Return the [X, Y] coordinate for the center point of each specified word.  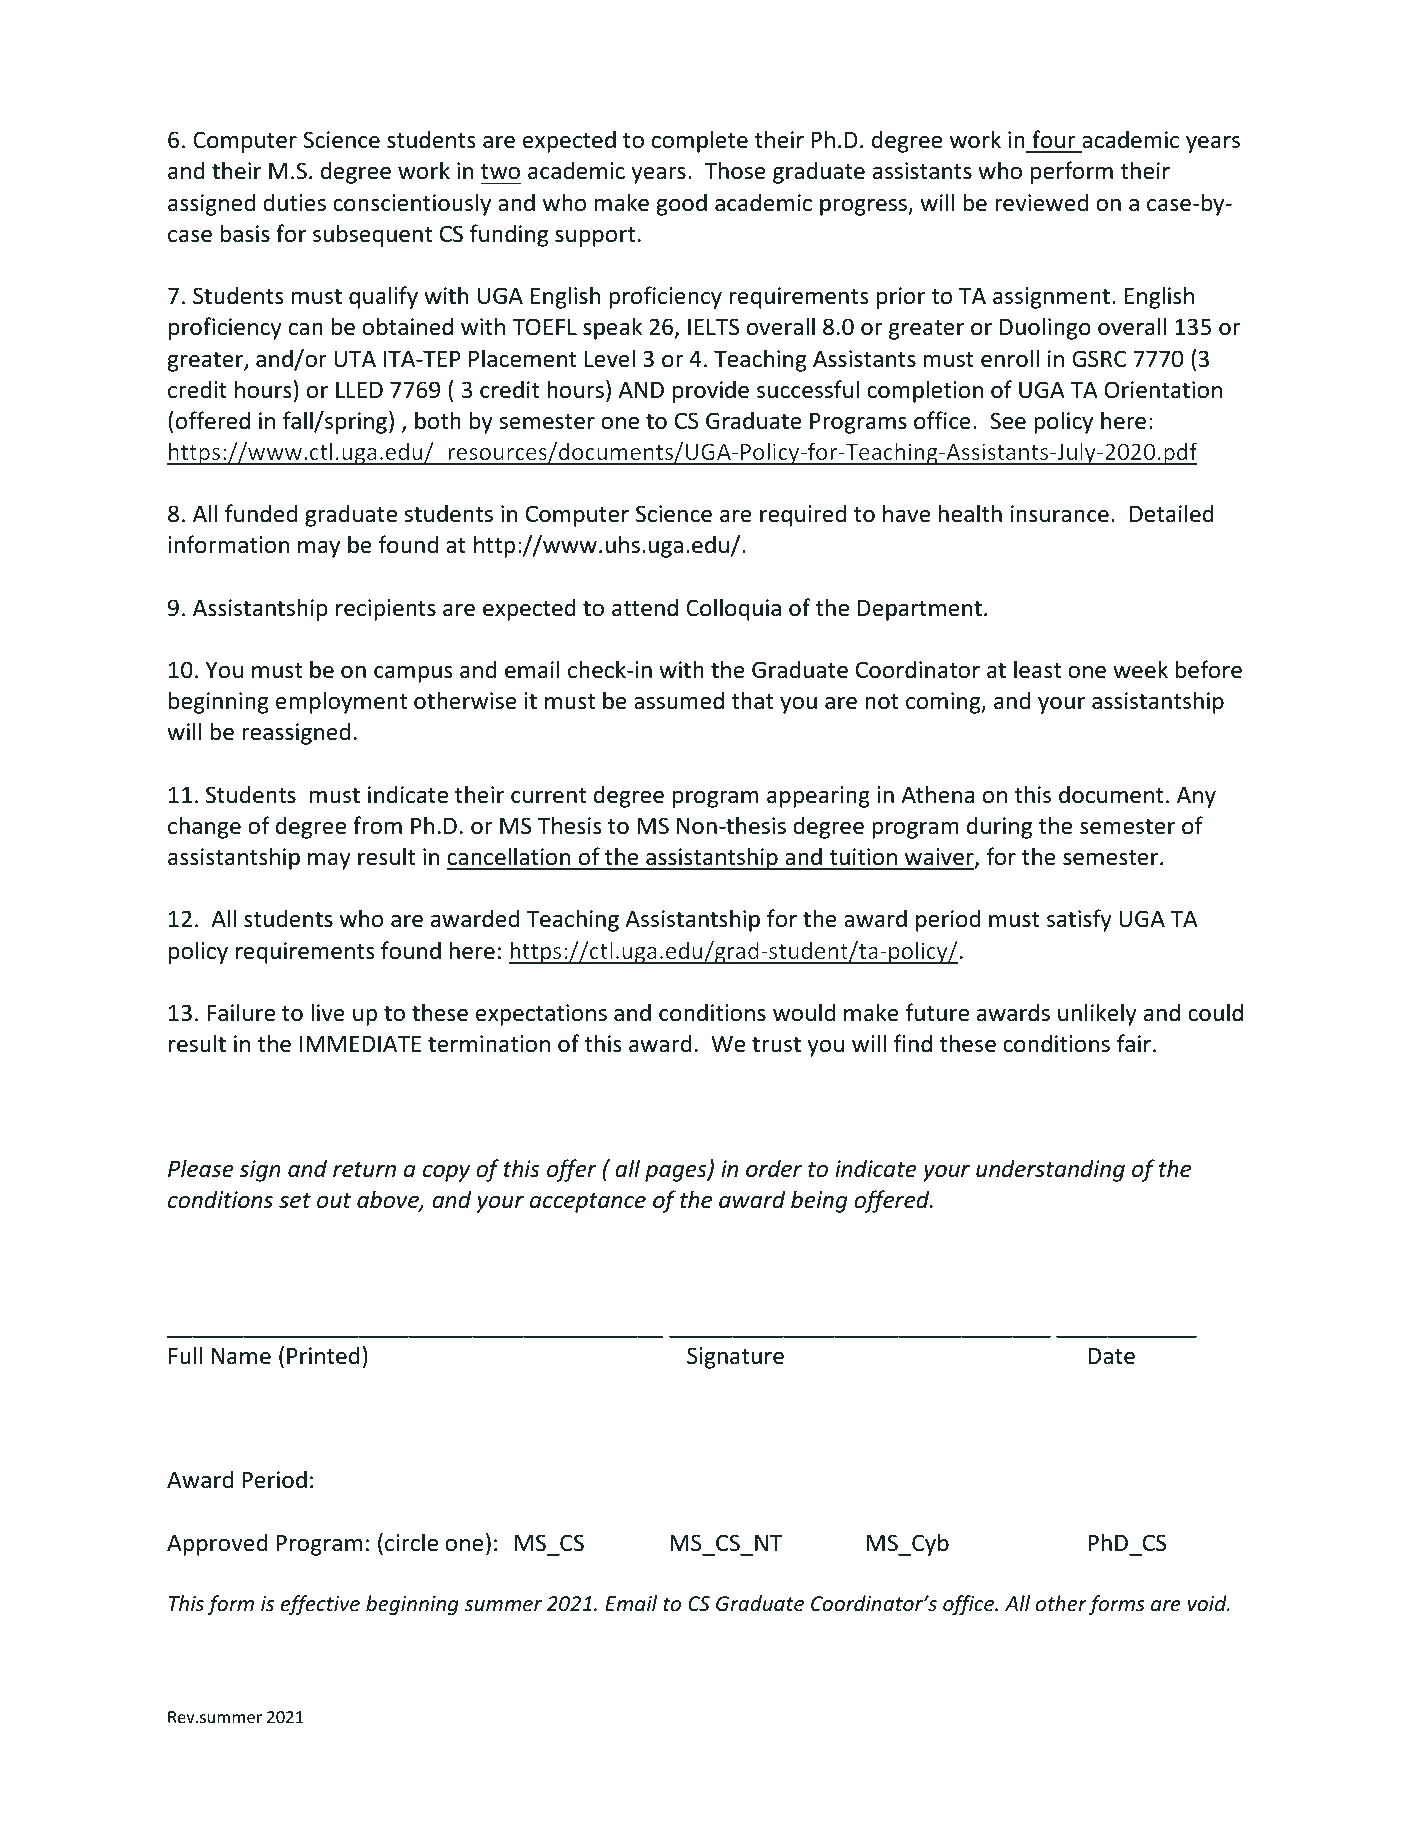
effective [320, 1605]
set [295, 1201]
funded [261, 513]
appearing [818, 797]
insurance [1060, 514]
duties [294, 202]
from [377, 825]
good [681, 204]
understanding [1050, 1170]
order [774, 1168]
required [803, 515]
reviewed [1041, 202]
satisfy [1079, 920]
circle [411, 1542]
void [1208, 1603]
